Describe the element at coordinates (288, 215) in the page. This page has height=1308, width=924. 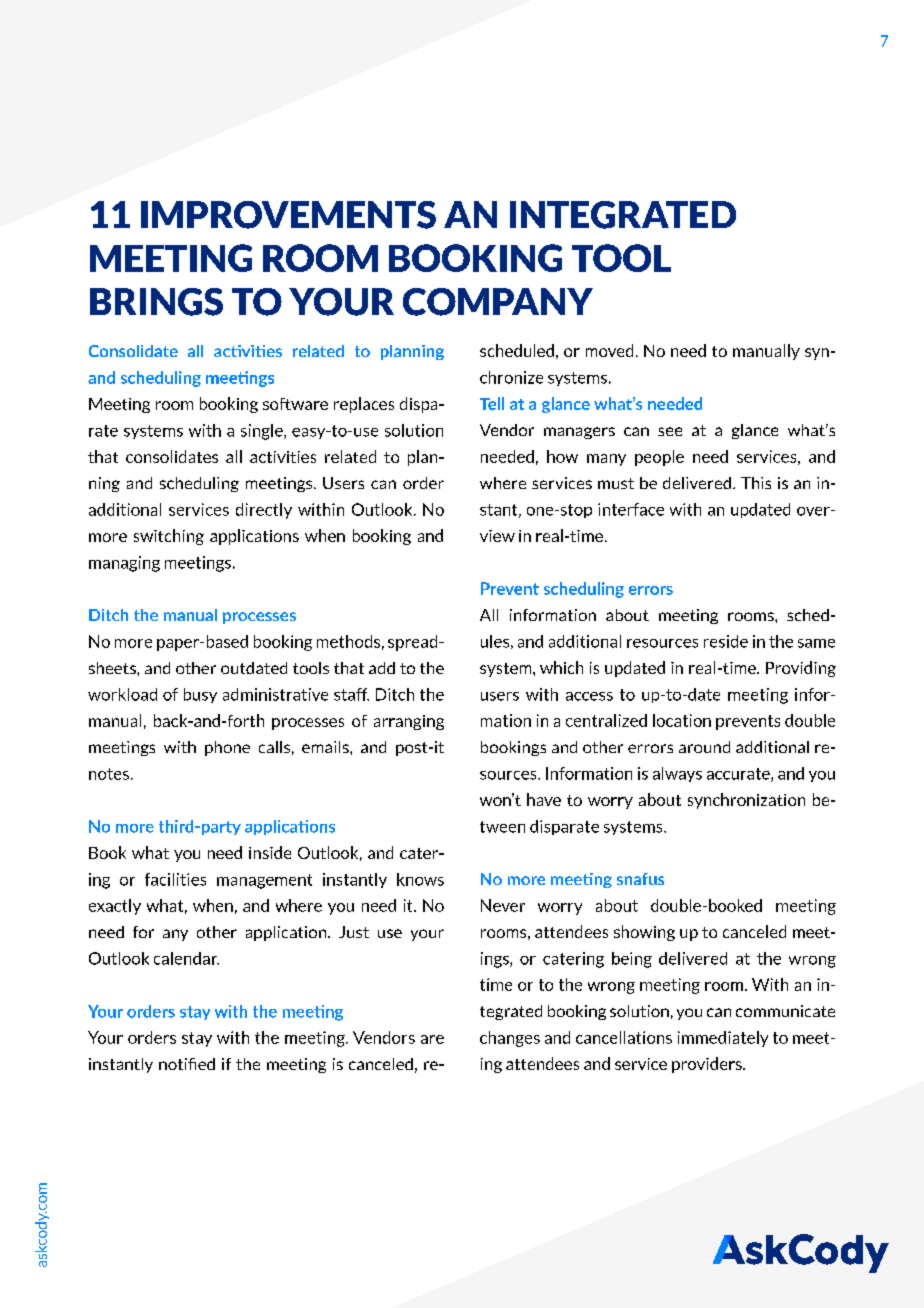
I see `IMPROVEMENTS` at that location.
